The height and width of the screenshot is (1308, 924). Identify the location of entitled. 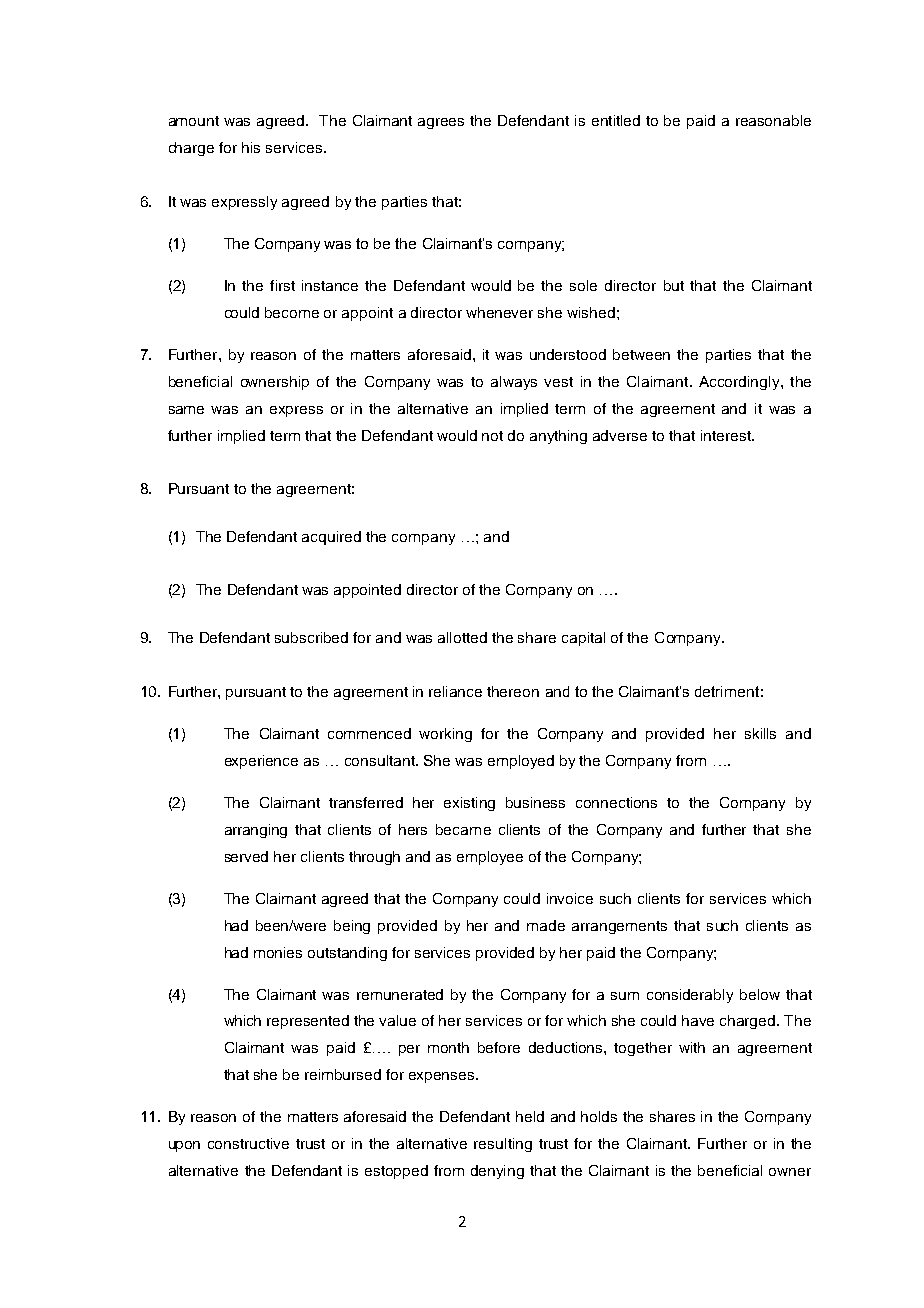
(616, 120).
